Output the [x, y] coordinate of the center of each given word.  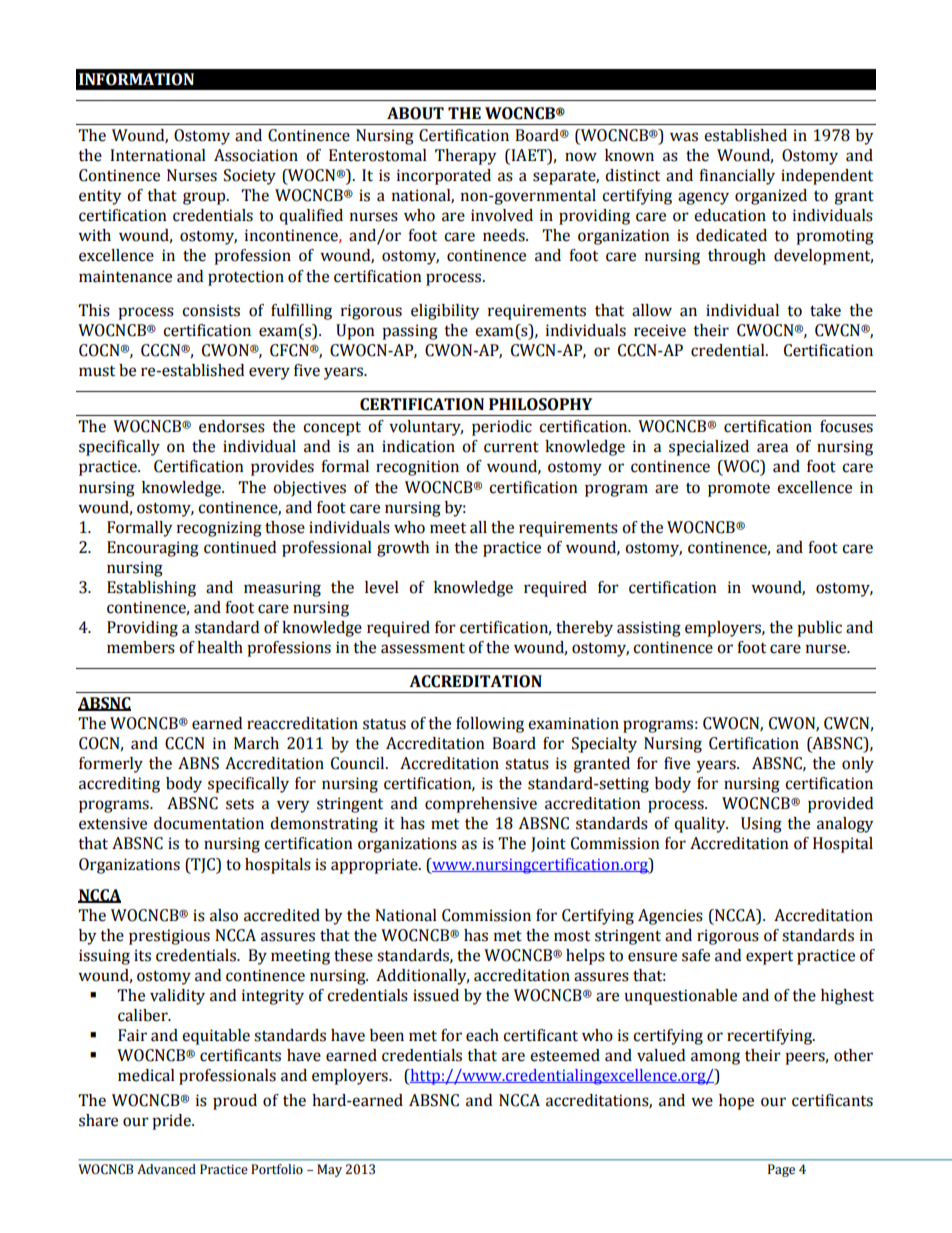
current [511, 447]
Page [781, 1170]
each [482, 1035]
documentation [209, 823]
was [684, 137]
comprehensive [481, 805]
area [772, 448]
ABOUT [415, 113]
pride [172, 1122]
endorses [232, 426]
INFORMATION [136, 79]
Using [761, 825]
